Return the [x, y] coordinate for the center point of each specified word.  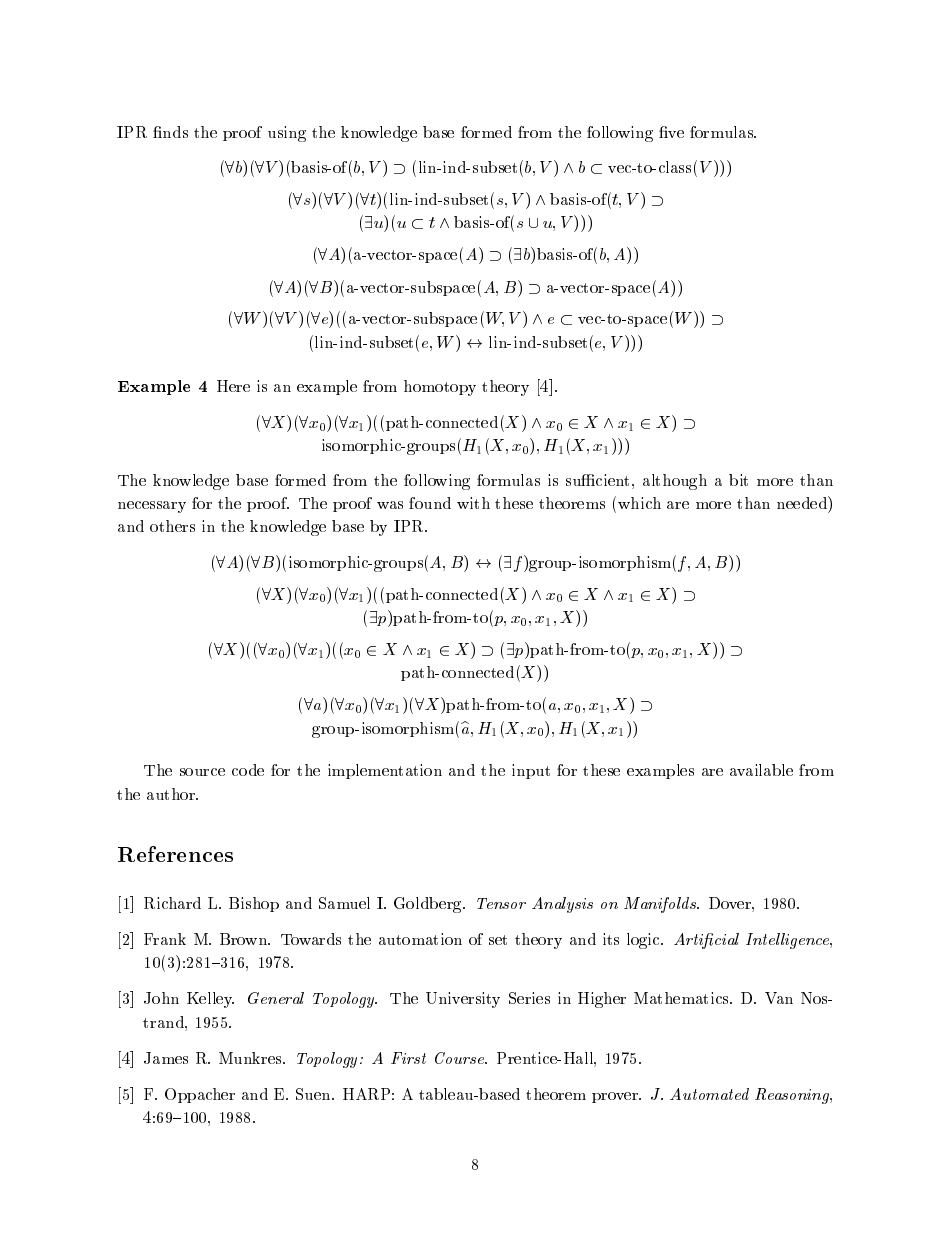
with [473, 503]
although [675, 482]
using [287, 134]
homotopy [440, 388]
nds [174, 132]
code [248, 770]
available [761, 770]
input [531, 771]
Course [460, 1058]
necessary [152, 507]
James [166, 1058]
